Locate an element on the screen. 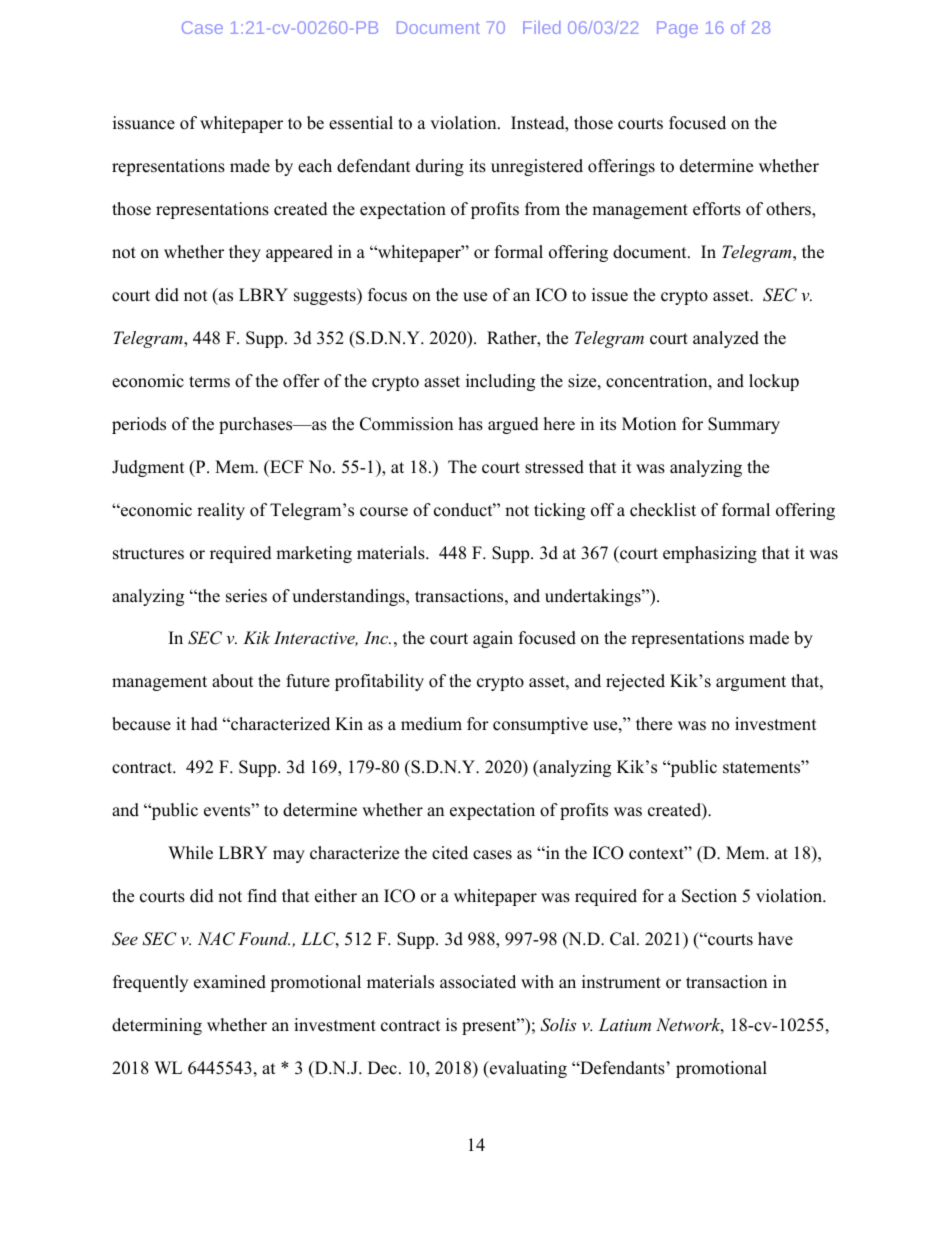 The width and height of the screenshot is (952, 1233). issuance is located at coordinates (144, 123).
